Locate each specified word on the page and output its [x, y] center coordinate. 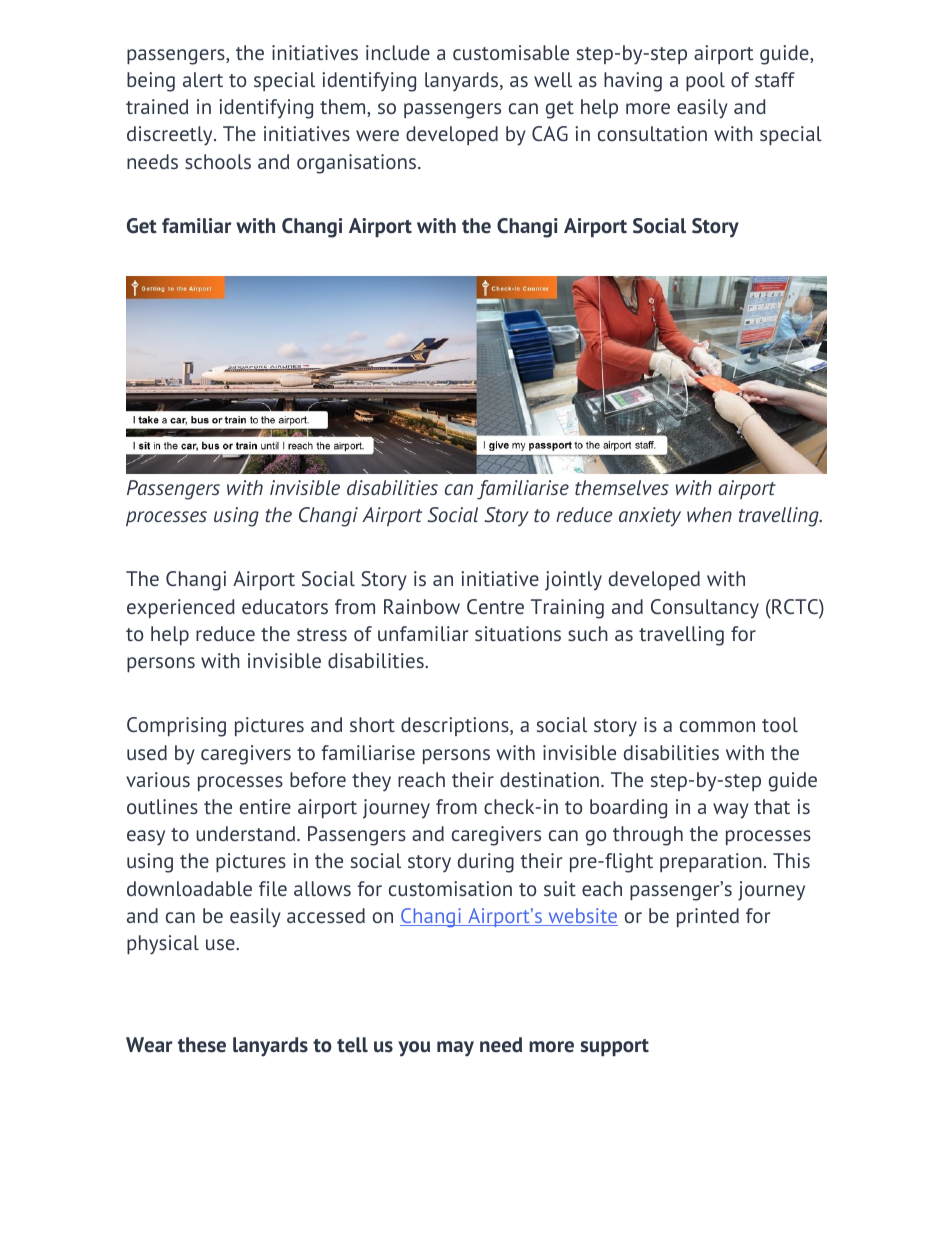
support [615, 1047]
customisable [511, 52]
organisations [358, 164]
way [731, 811]
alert [203, 79]
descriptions [456, 726]
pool [705, 81]
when [709, 514]
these [202, 1045]
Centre [495, 606]
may [455, 1049]
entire [265, 806]
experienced [181, 608]
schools [218, 161]
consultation [652, 133]
